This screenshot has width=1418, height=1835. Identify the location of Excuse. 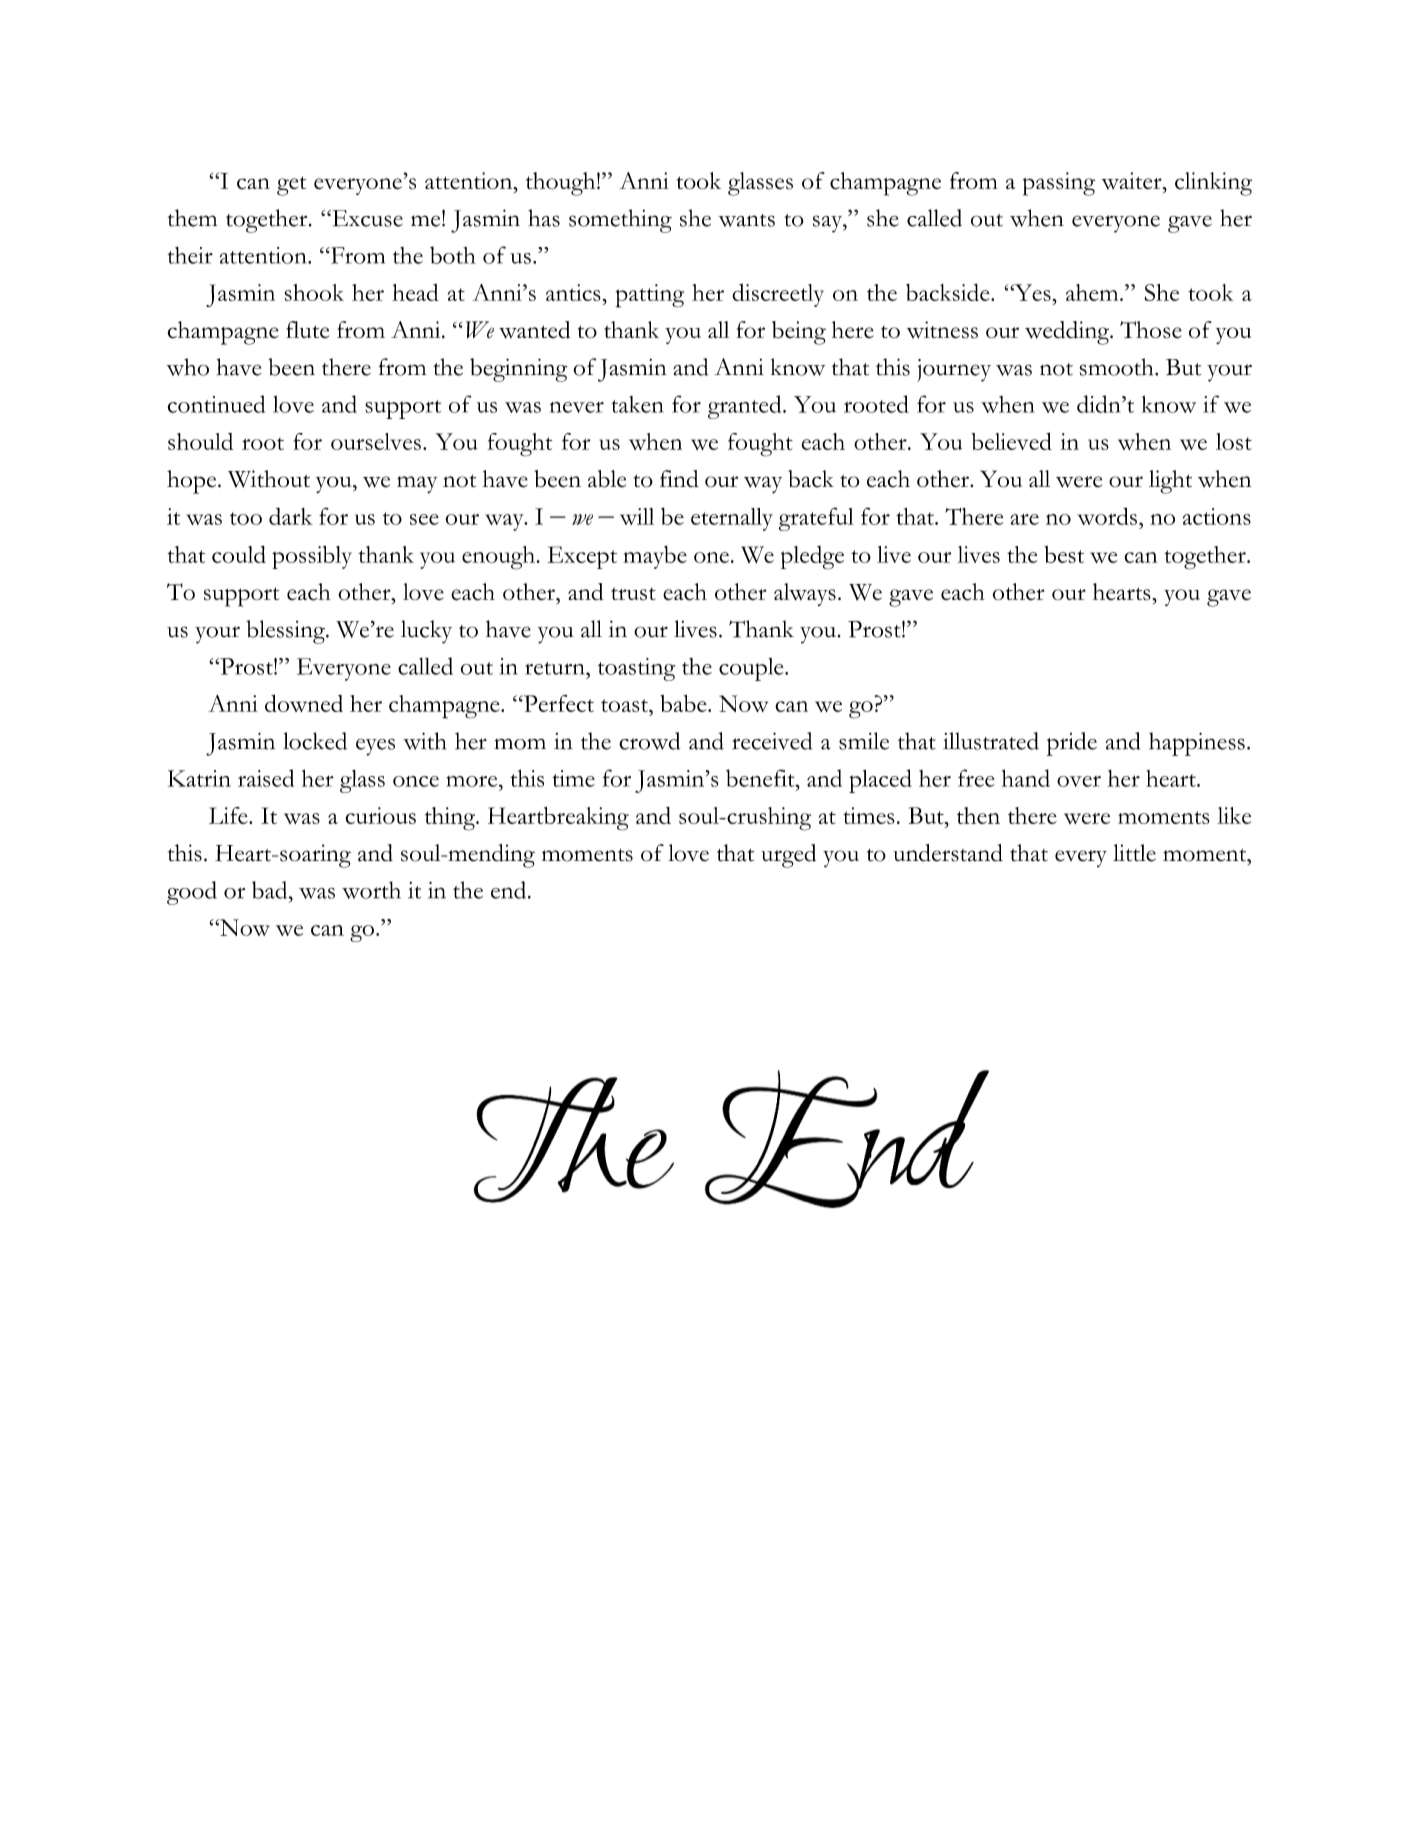
(366, 218).
